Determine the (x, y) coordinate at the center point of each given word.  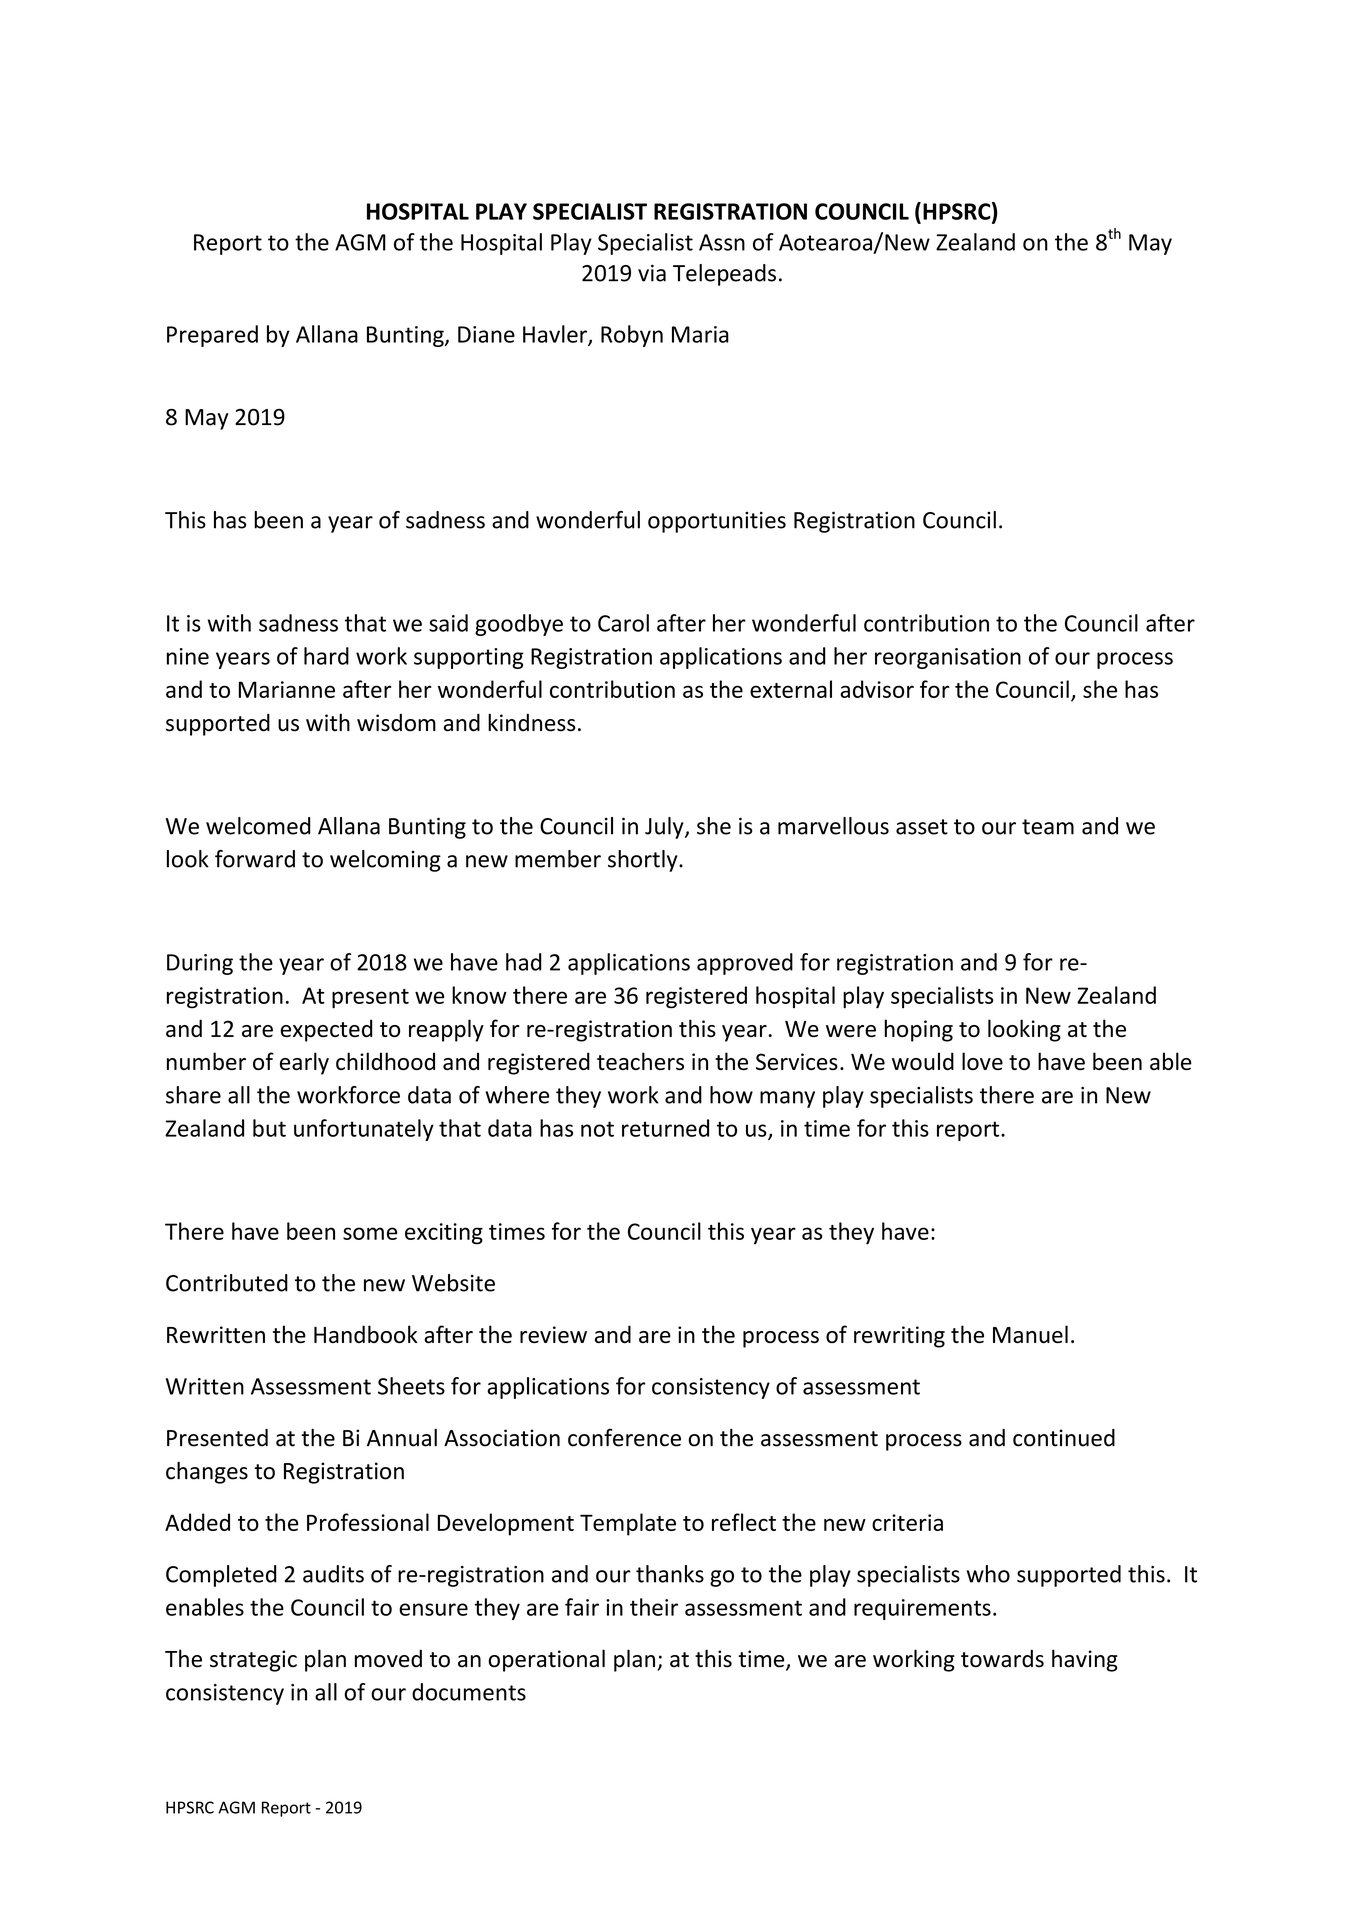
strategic (253, 1661)
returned (665, 1128)
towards (1002, 1659)
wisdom (396, 723)
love (982, 1061)
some (370, 1233)
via (652, 273)
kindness (531, 722)
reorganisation (948, 658)
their (654, 1607)
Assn (722, 242)
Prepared (212, 336)
